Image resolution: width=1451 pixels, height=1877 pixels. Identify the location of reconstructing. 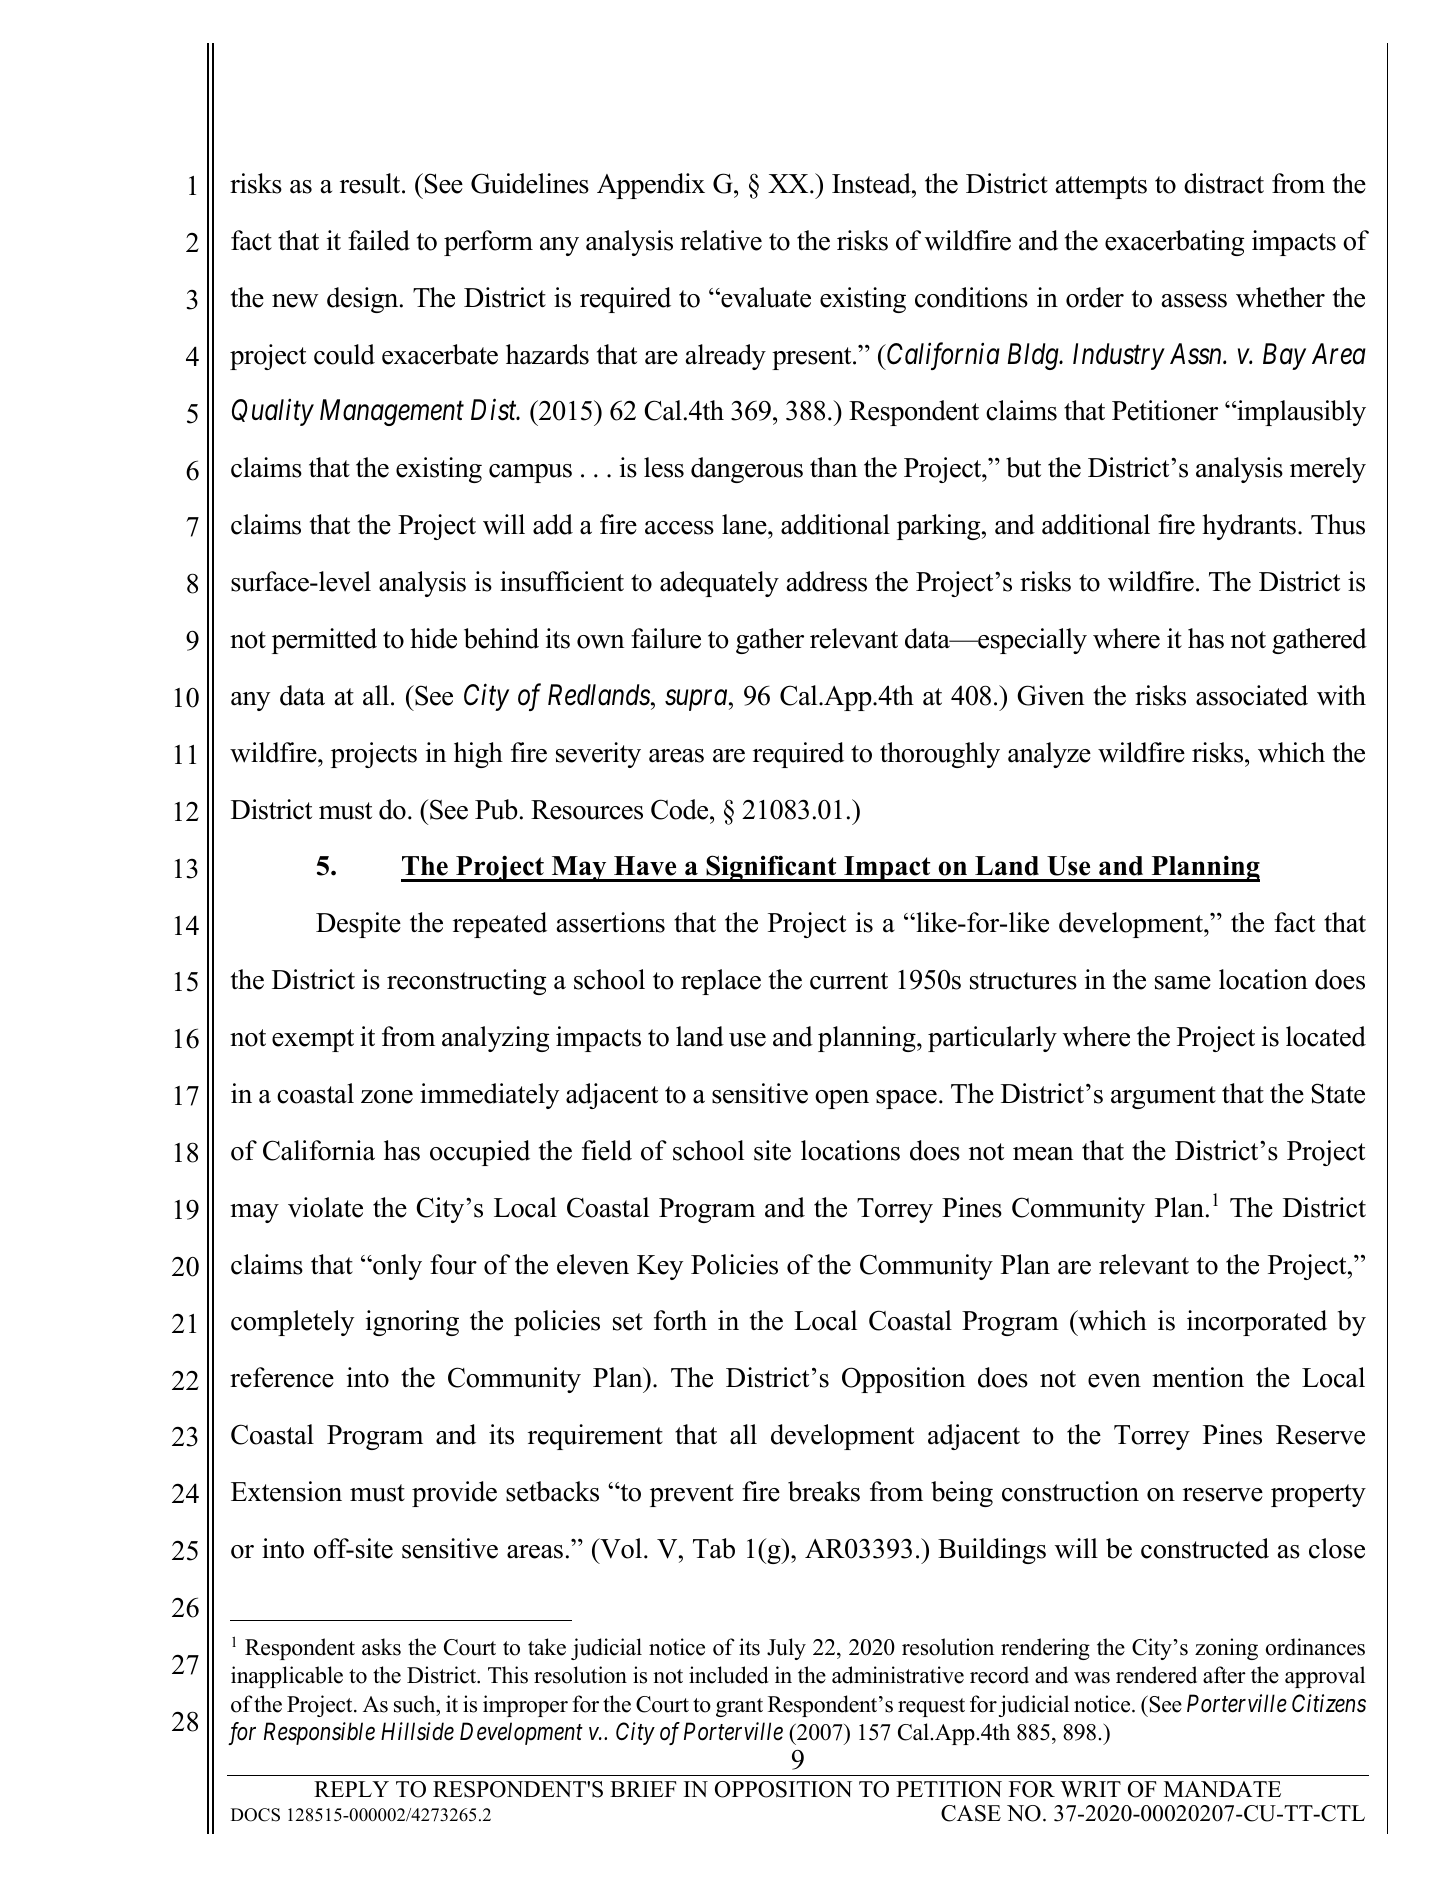
(466, 982).
